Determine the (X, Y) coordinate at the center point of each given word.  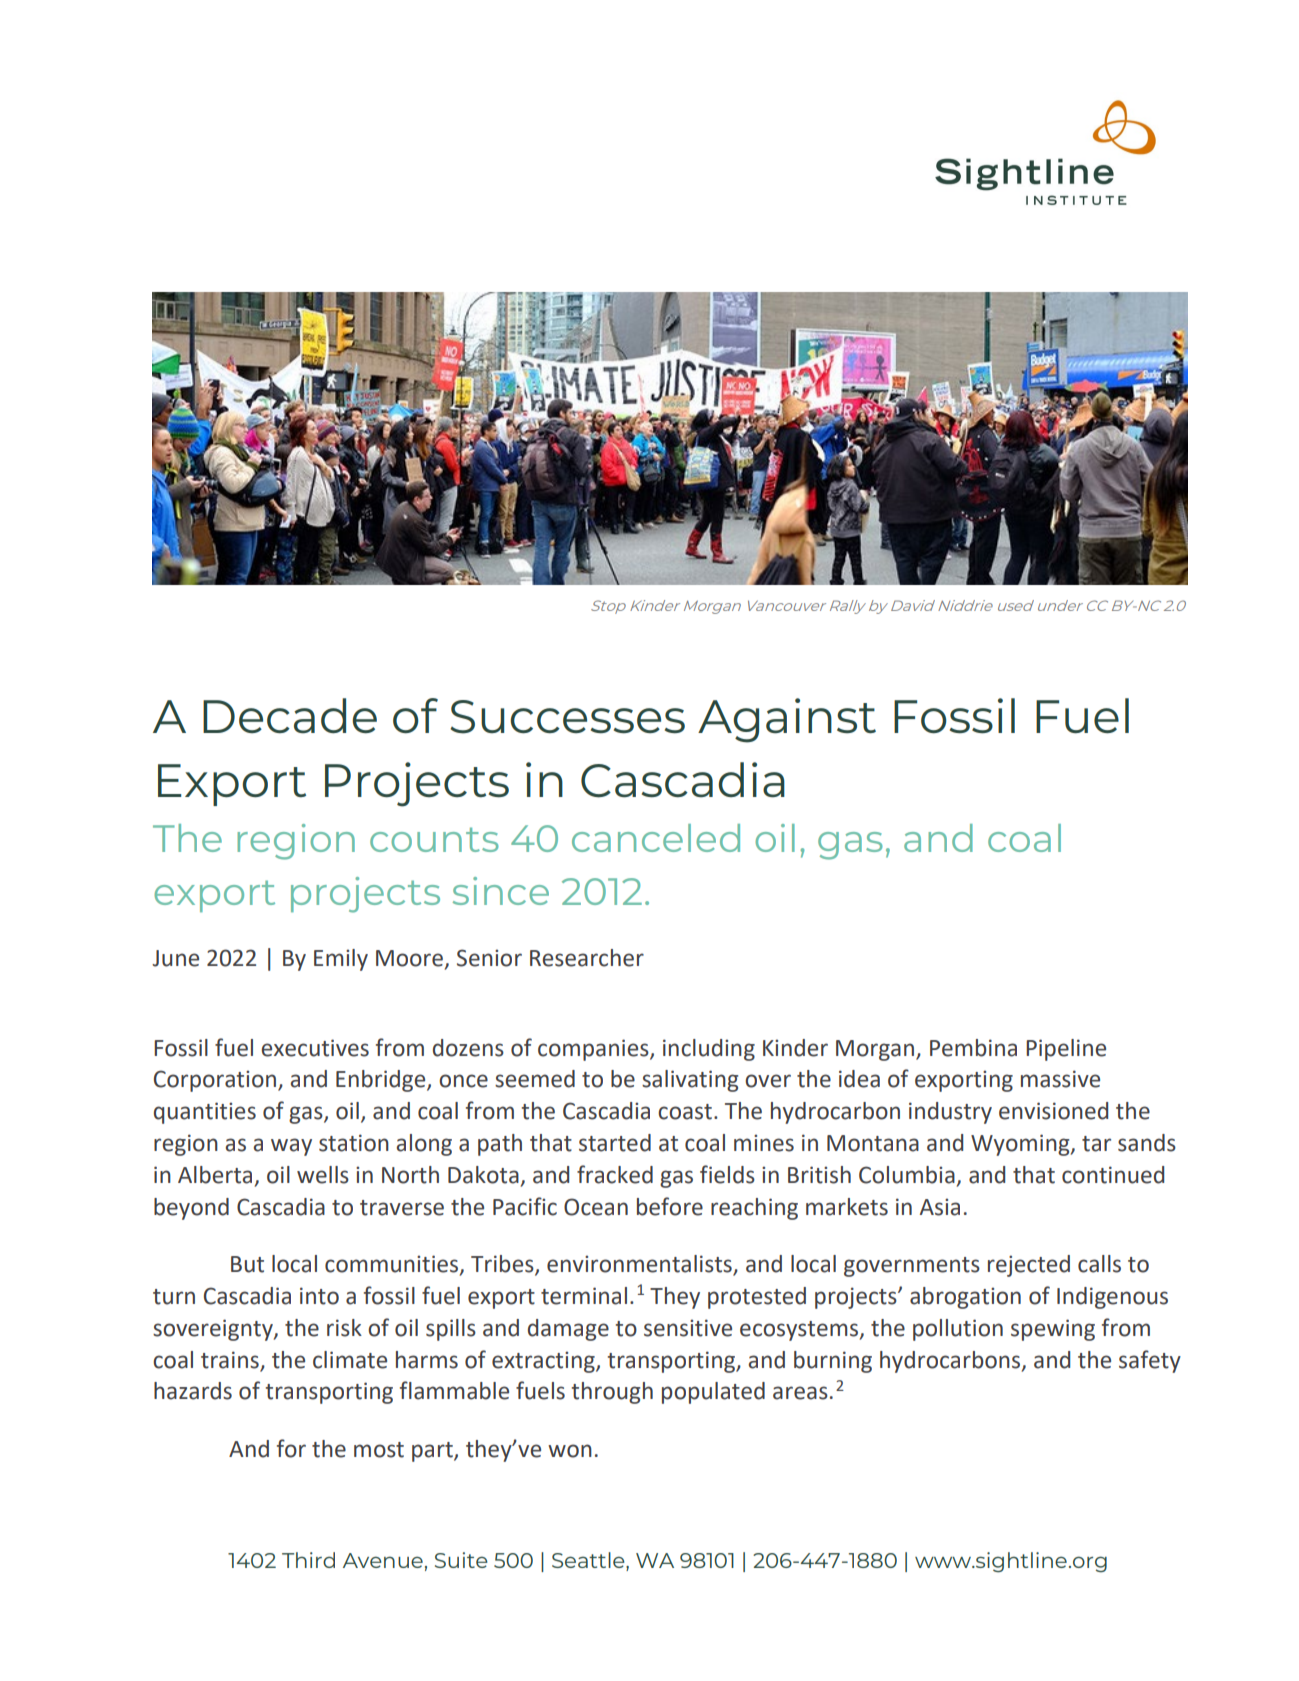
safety (1150, 1361)
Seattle (589, 1560)
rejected (1029, 1266)
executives (315, 1048)
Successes (567, 717)
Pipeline (1066, 1050)
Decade (290, 715)
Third (308, 1560)
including (709, 1050)
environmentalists (640, 1265)
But (247, 1264)
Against (787, 720)
